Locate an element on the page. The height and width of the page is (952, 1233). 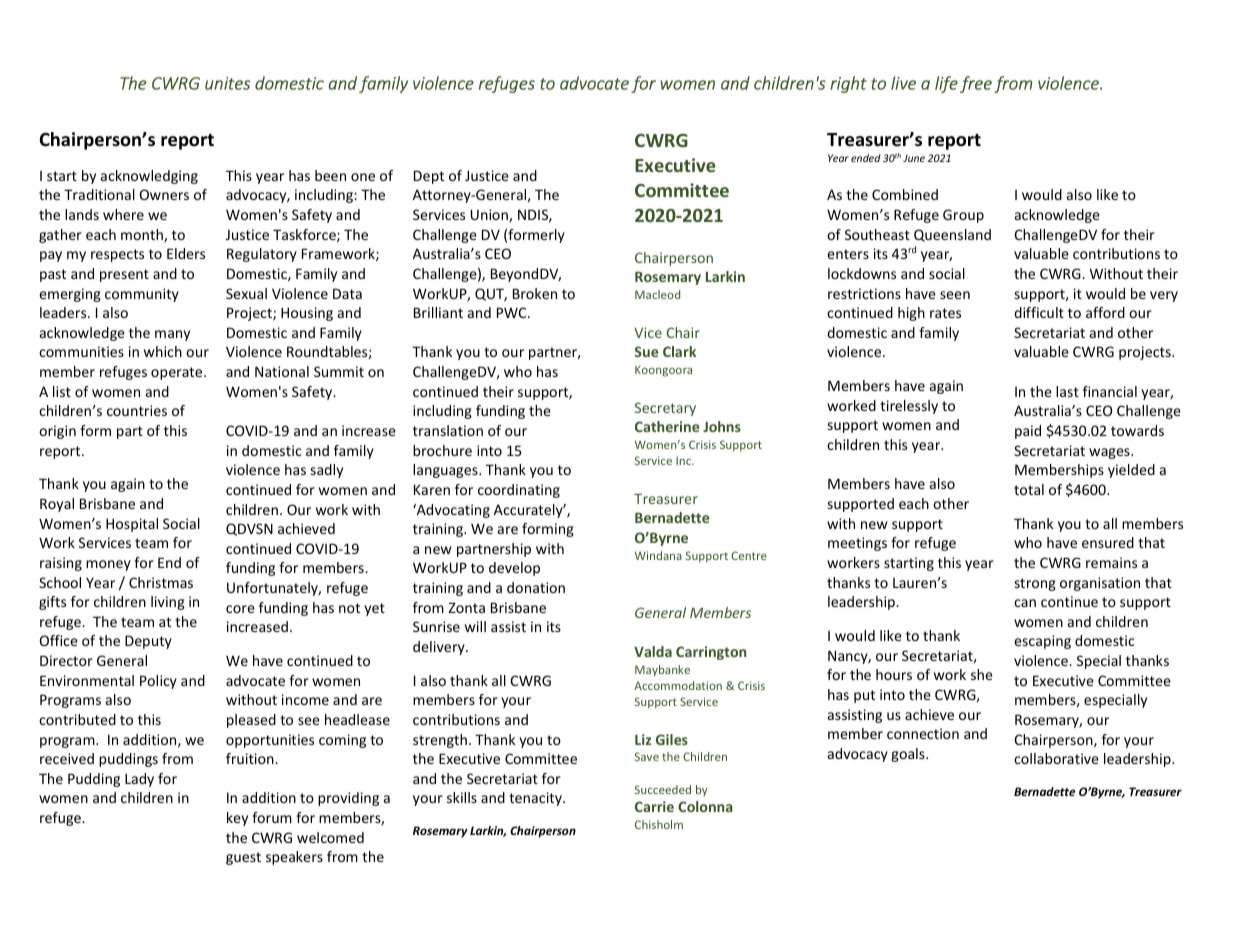
Dept is located at coordinates (429, 177).
